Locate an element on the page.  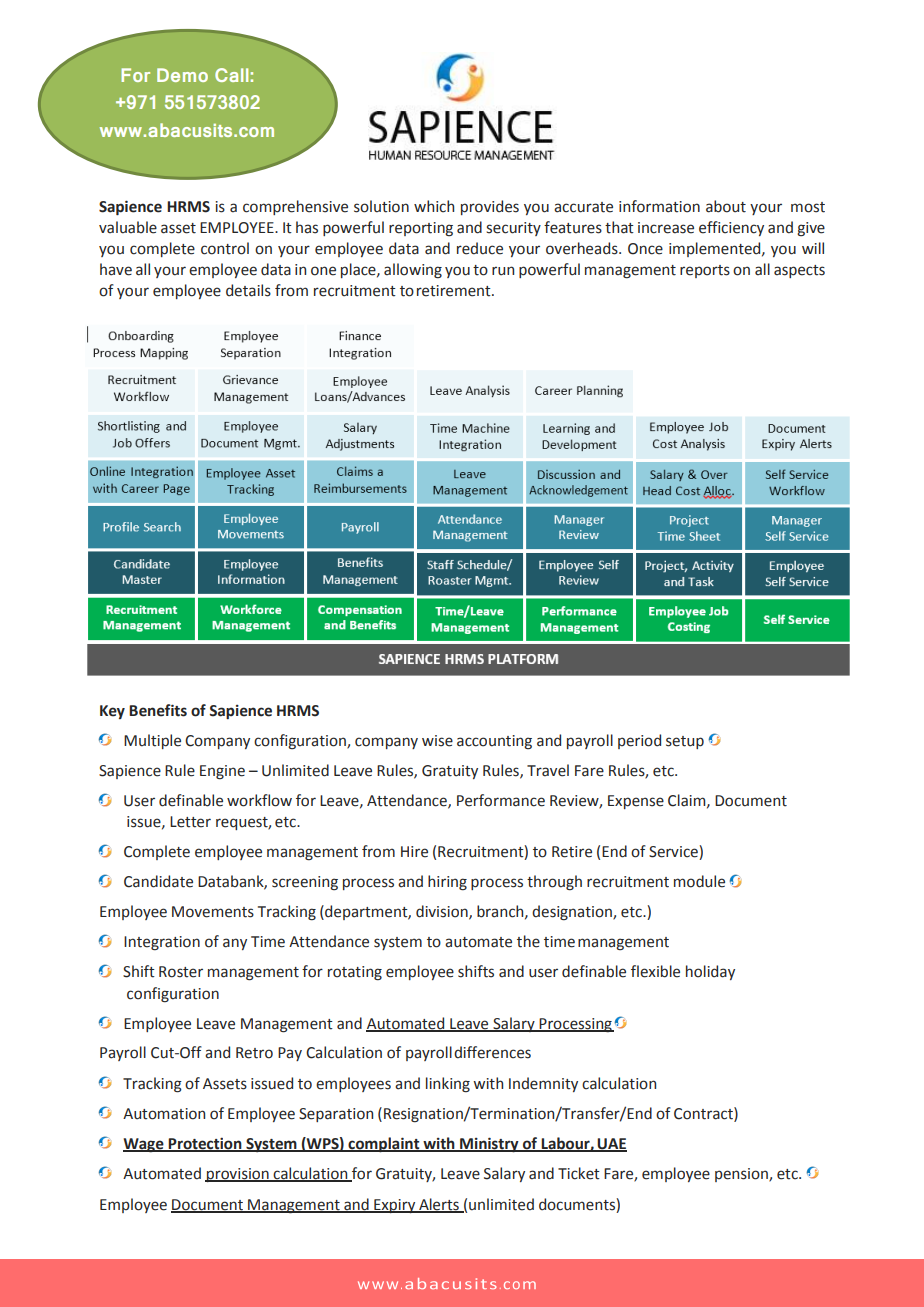
which is located at coordinates (434, 206).
